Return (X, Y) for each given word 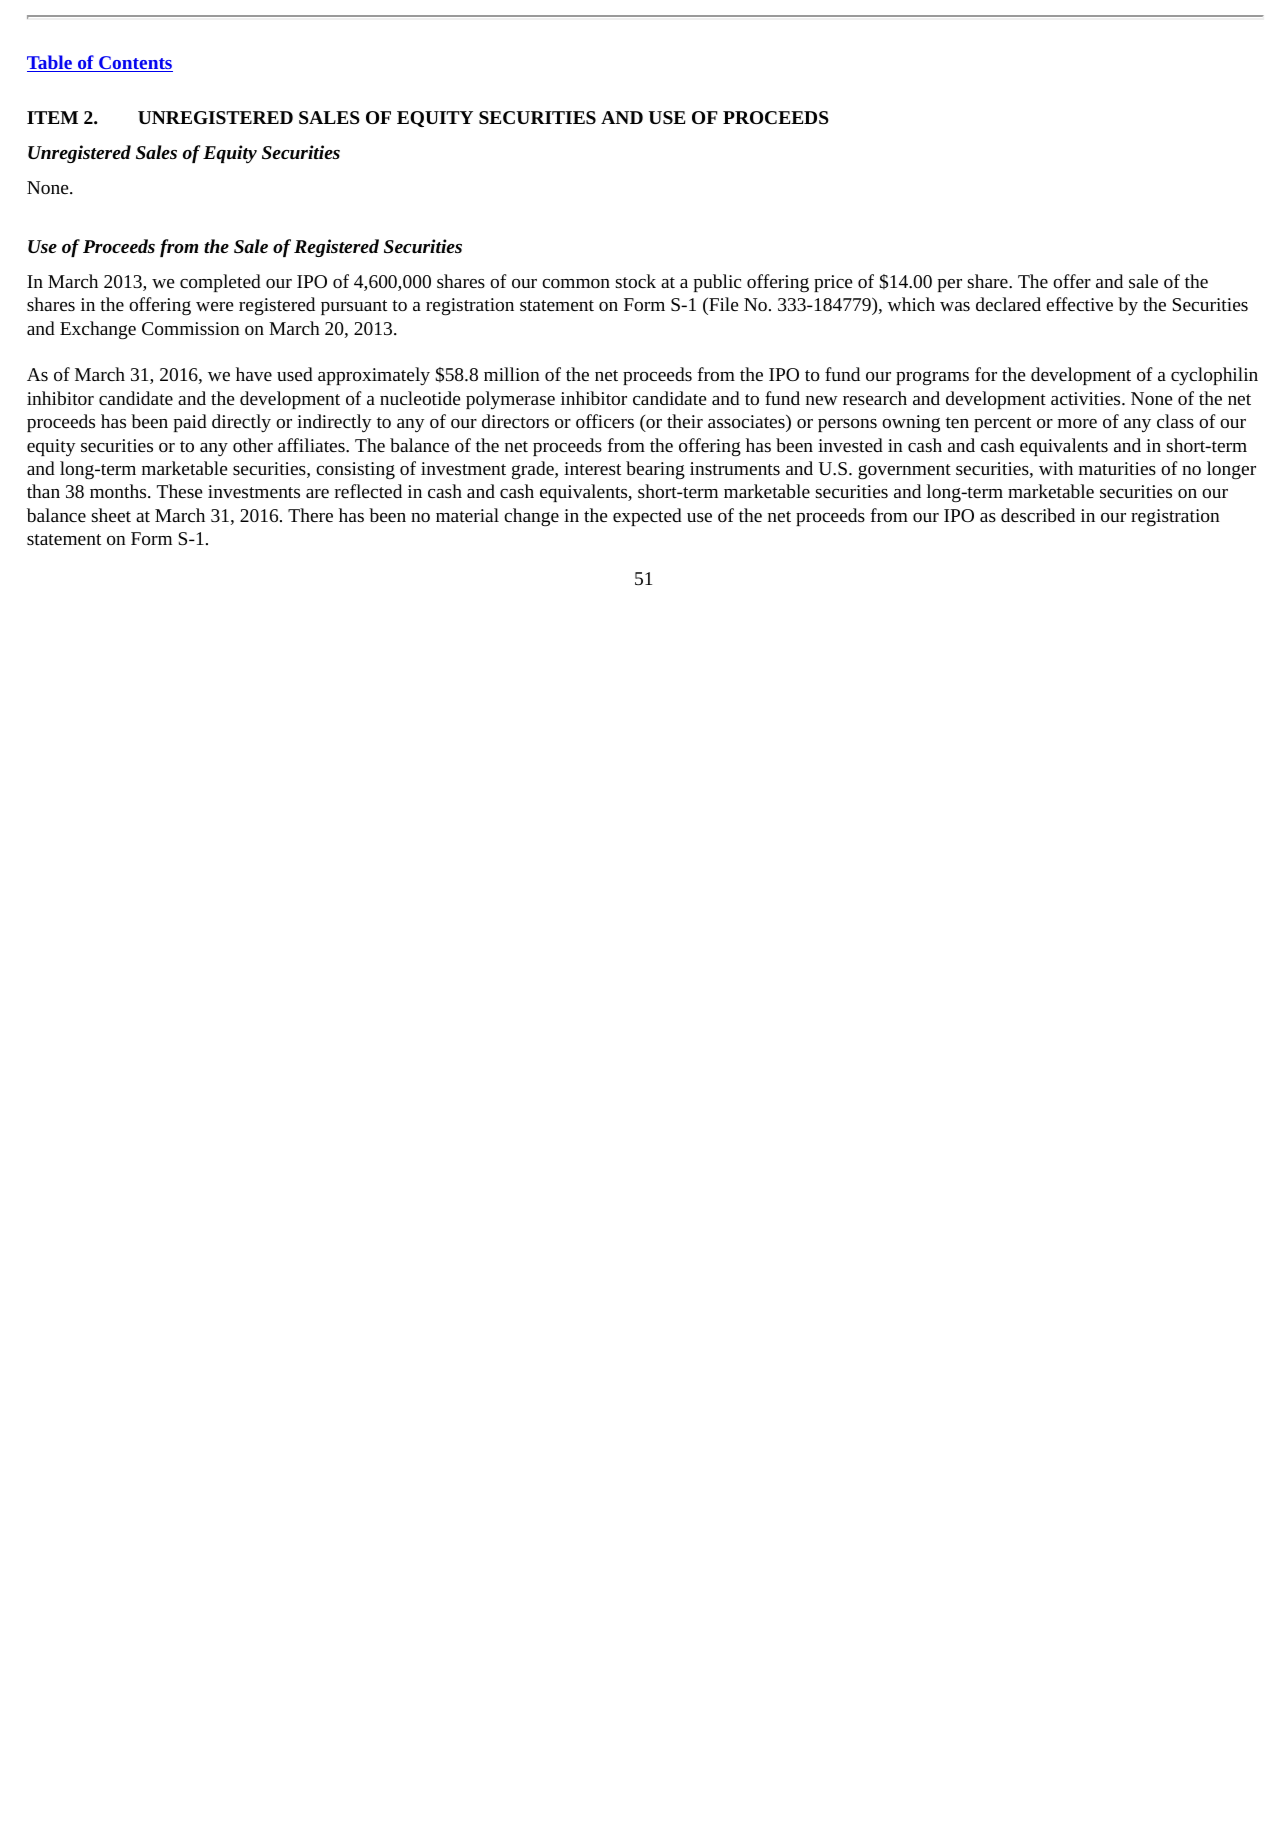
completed (220, 283)
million (512, 374)
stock (636, 281)
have (254, 374)
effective (1079, 304)
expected (647, 517)
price (833, 283)
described (1038, 515)
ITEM (52, 117)
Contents (135, 64)
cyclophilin (1214, 376)
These (180, 491)
